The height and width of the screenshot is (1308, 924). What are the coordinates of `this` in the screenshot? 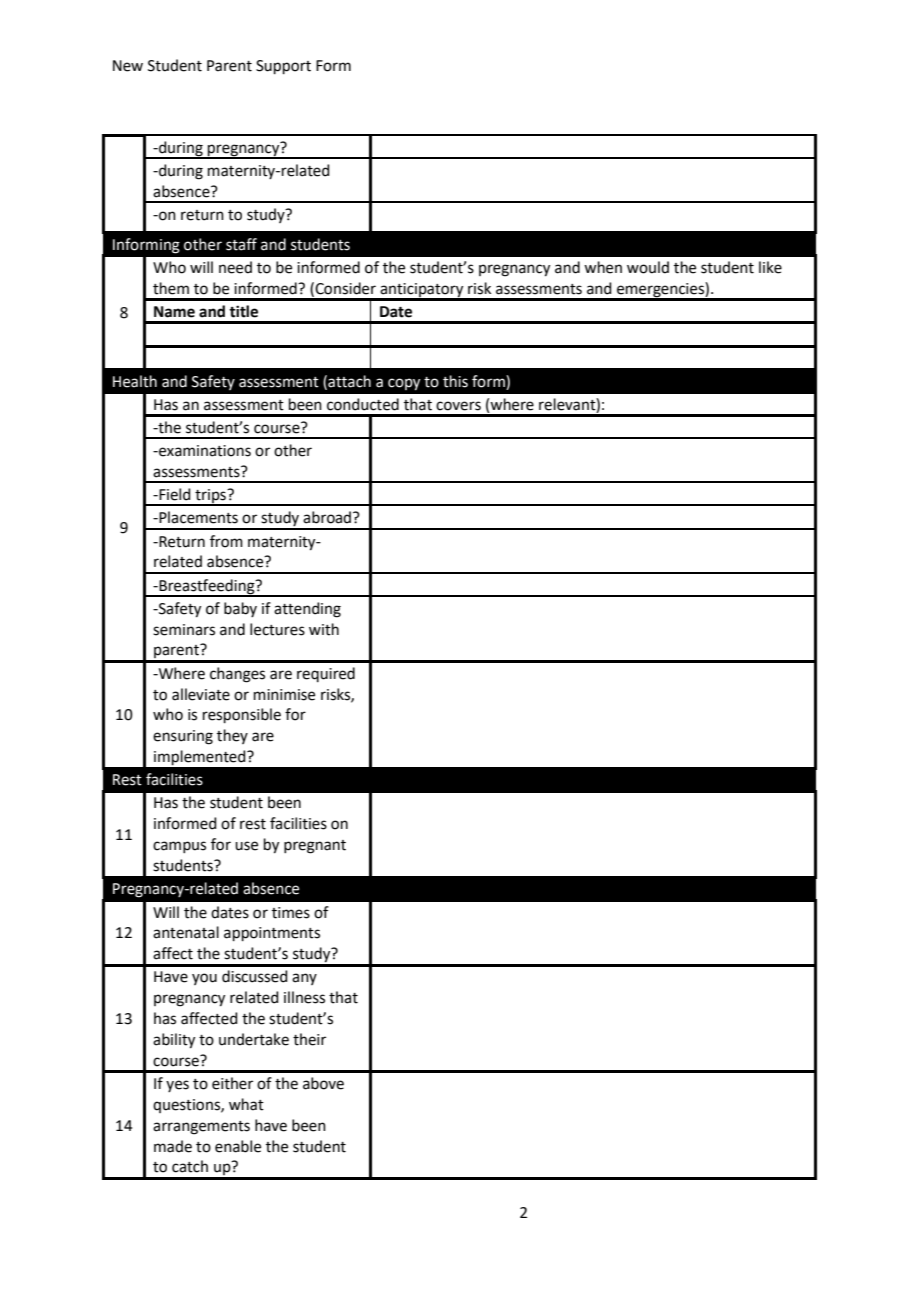 It's located at (455, 381).
